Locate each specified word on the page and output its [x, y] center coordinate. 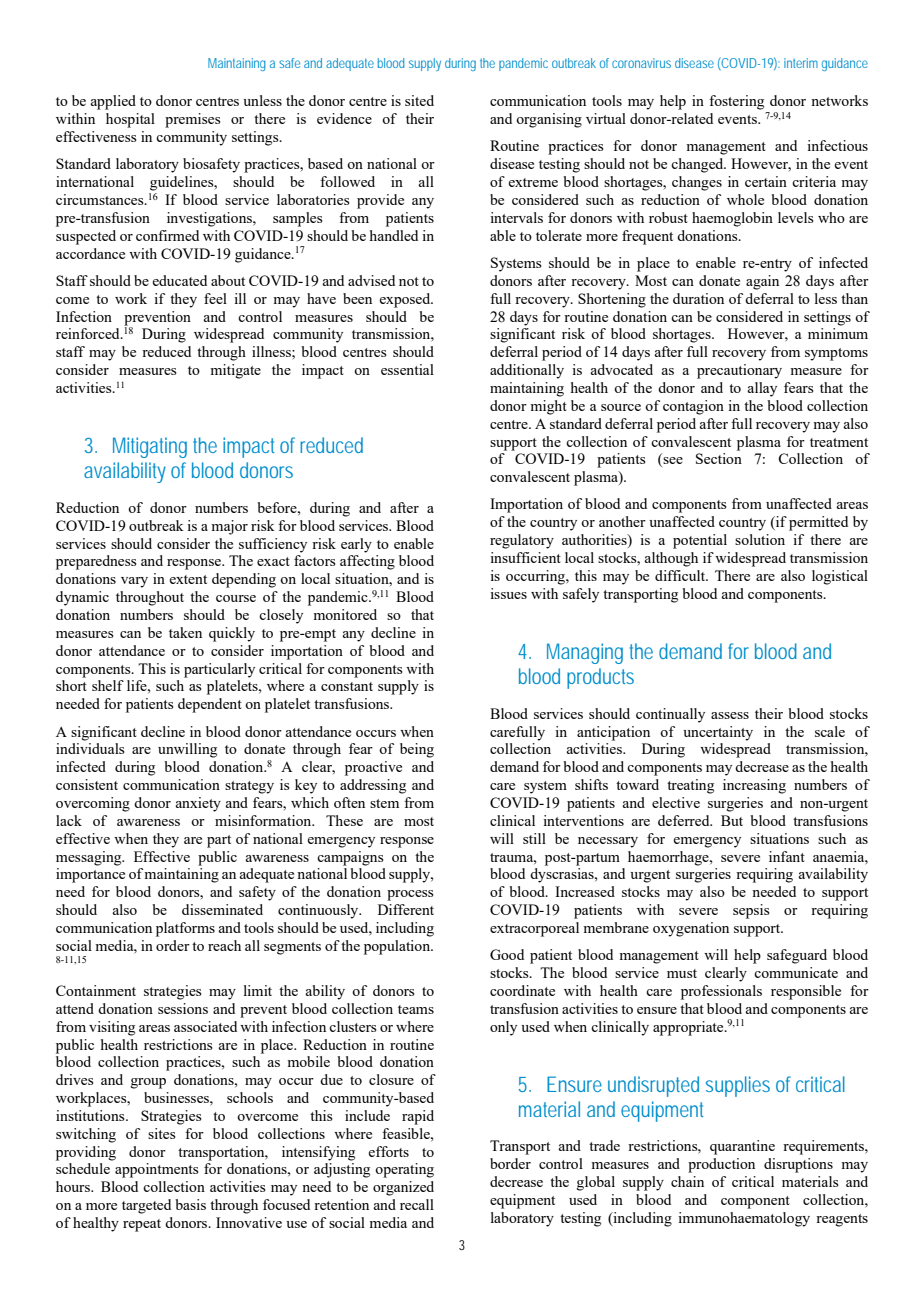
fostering [736, 102]
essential [407, 369]
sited [419, 100]
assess [730, 715]
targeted [146, 1206]
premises [193, 120]
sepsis [751, 911]
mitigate [235, 371]
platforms [185, 929]
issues [508, 593]
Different [406, 909]
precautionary [739, 371]
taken [185, 632]
